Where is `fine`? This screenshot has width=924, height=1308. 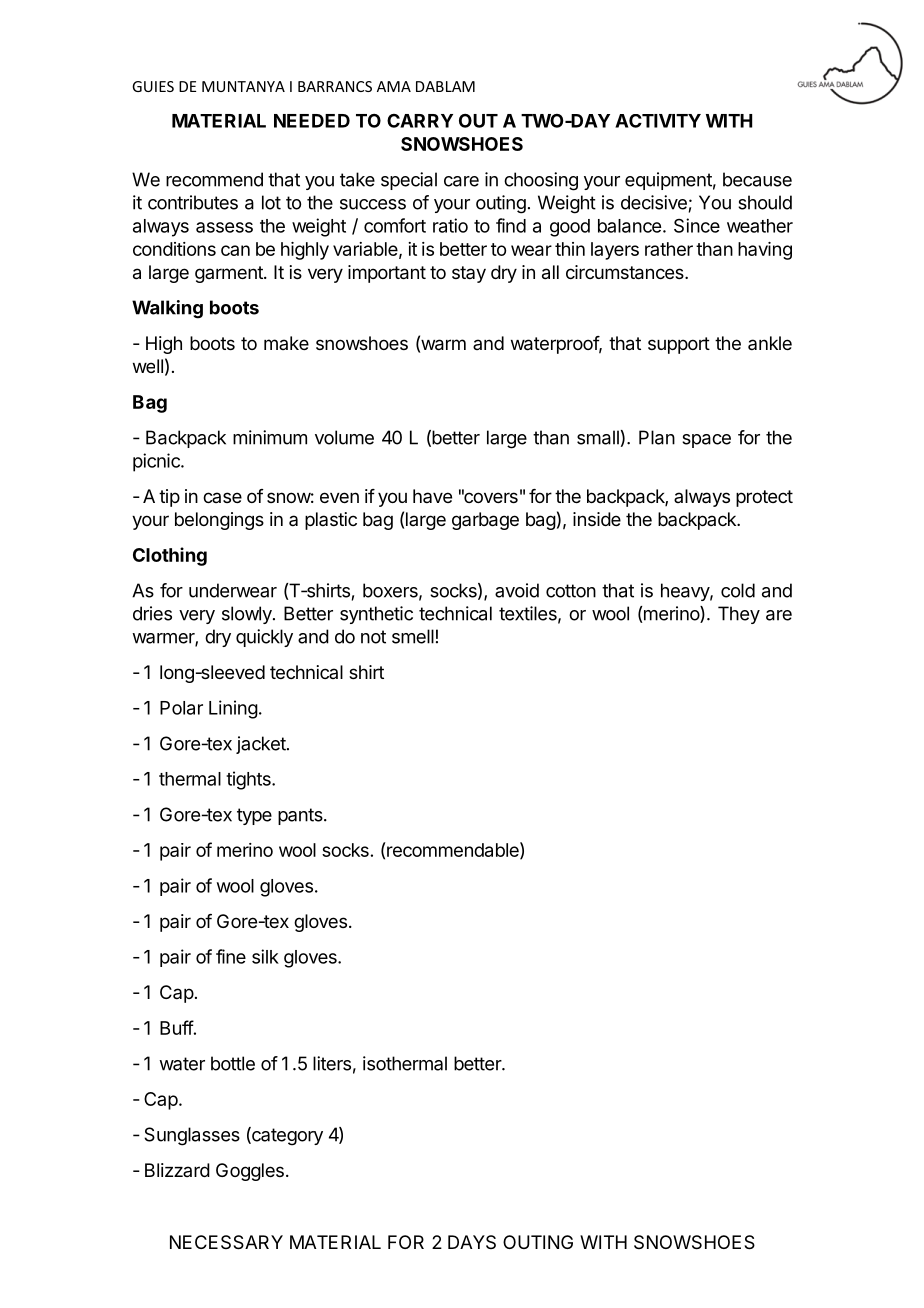
fine is located at coordinates (231, 956).
